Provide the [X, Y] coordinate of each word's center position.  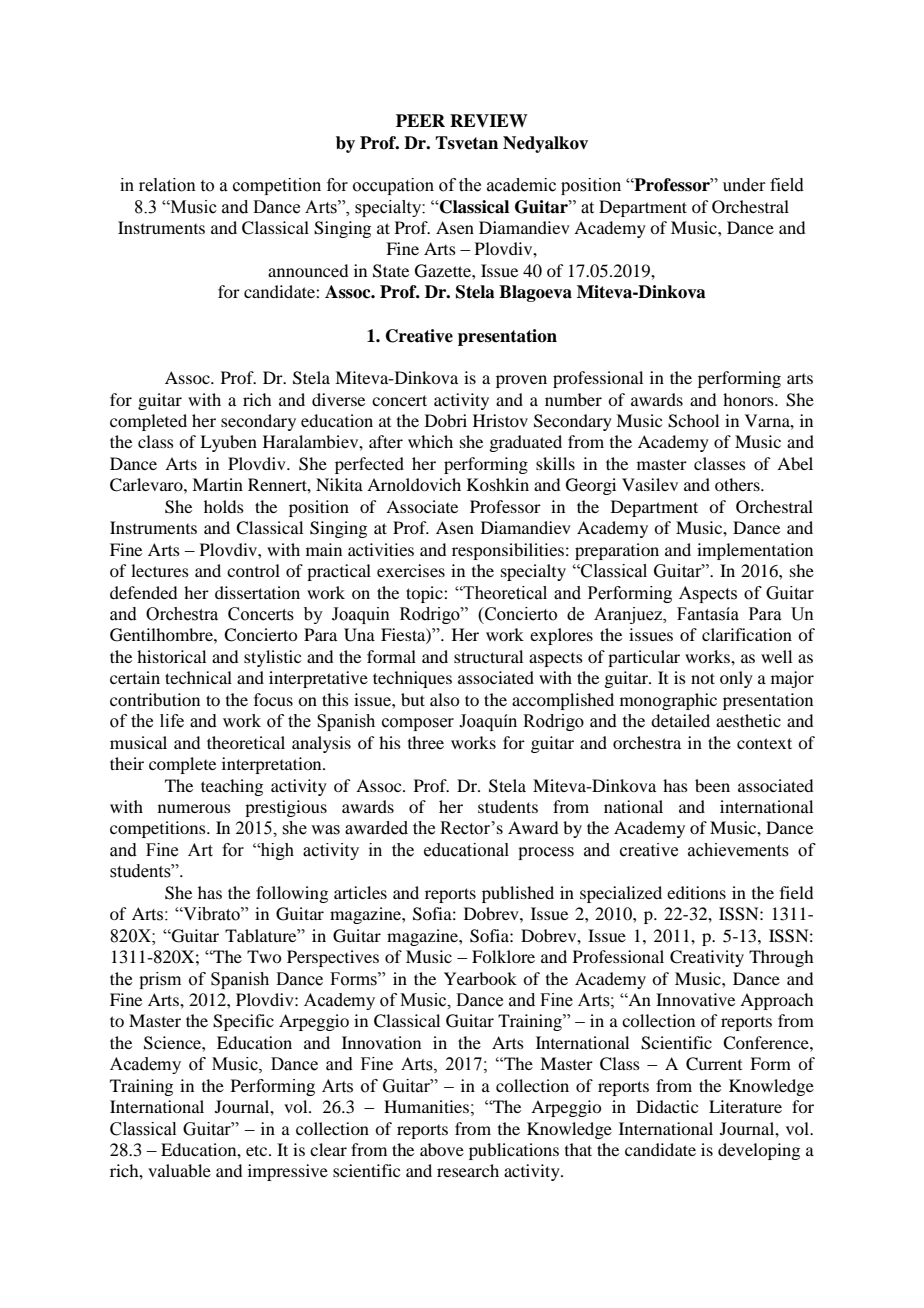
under [744, 185]
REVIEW [489, 121]
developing [759, 1151]
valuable [179, 1170]
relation [167, 185]
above [442, 1149]
